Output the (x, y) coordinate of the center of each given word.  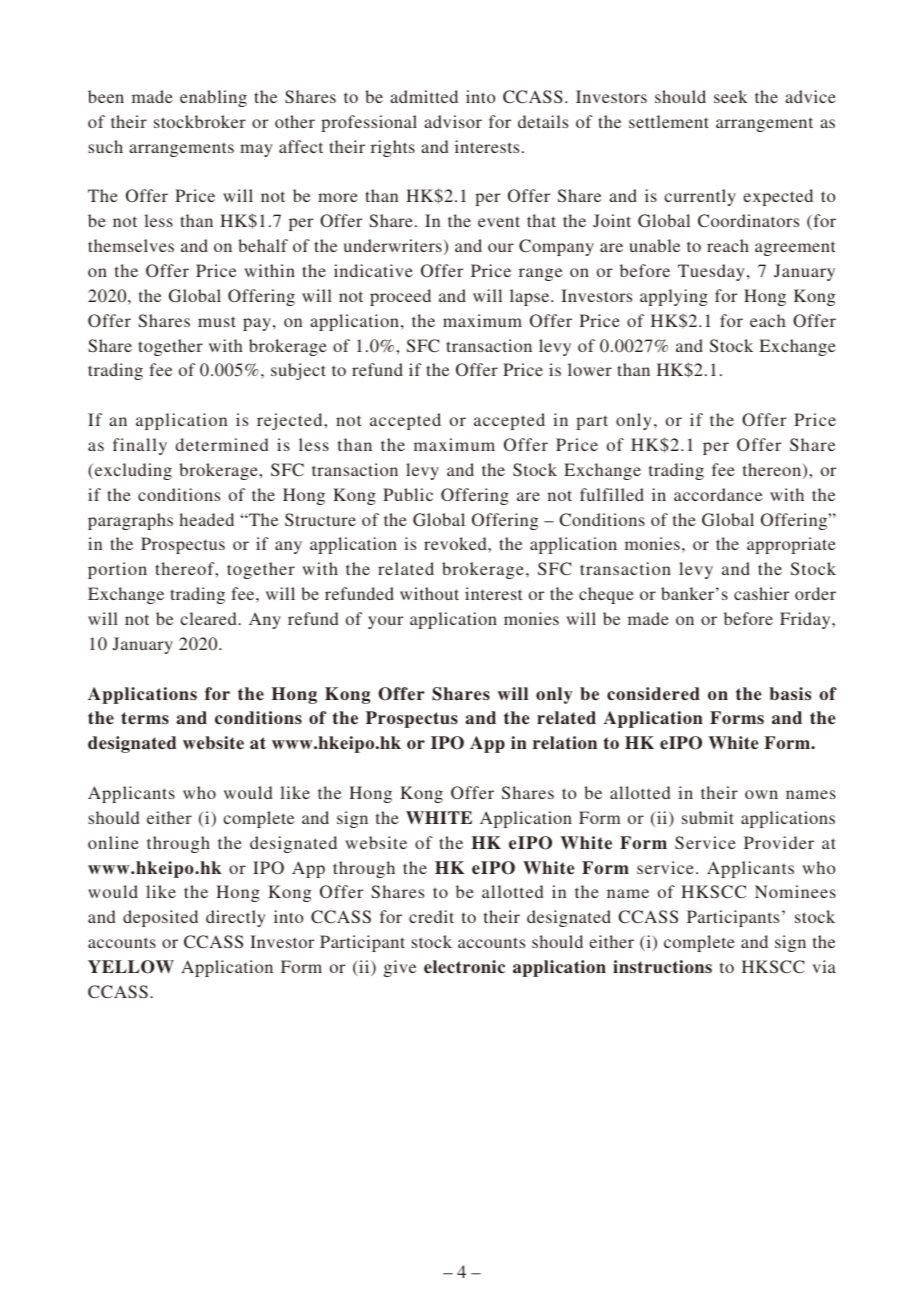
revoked (456, 543)
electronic (464, 967)
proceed (400, 297)
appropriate (791, 545)
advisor (453, 121)
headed (207, 519)
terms (145, 718)
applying (674, 297)
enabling (213, 98)
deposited (160, 918)
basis (790, 694)
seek (731, 96)
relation (565, 743)
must (217, 321)
